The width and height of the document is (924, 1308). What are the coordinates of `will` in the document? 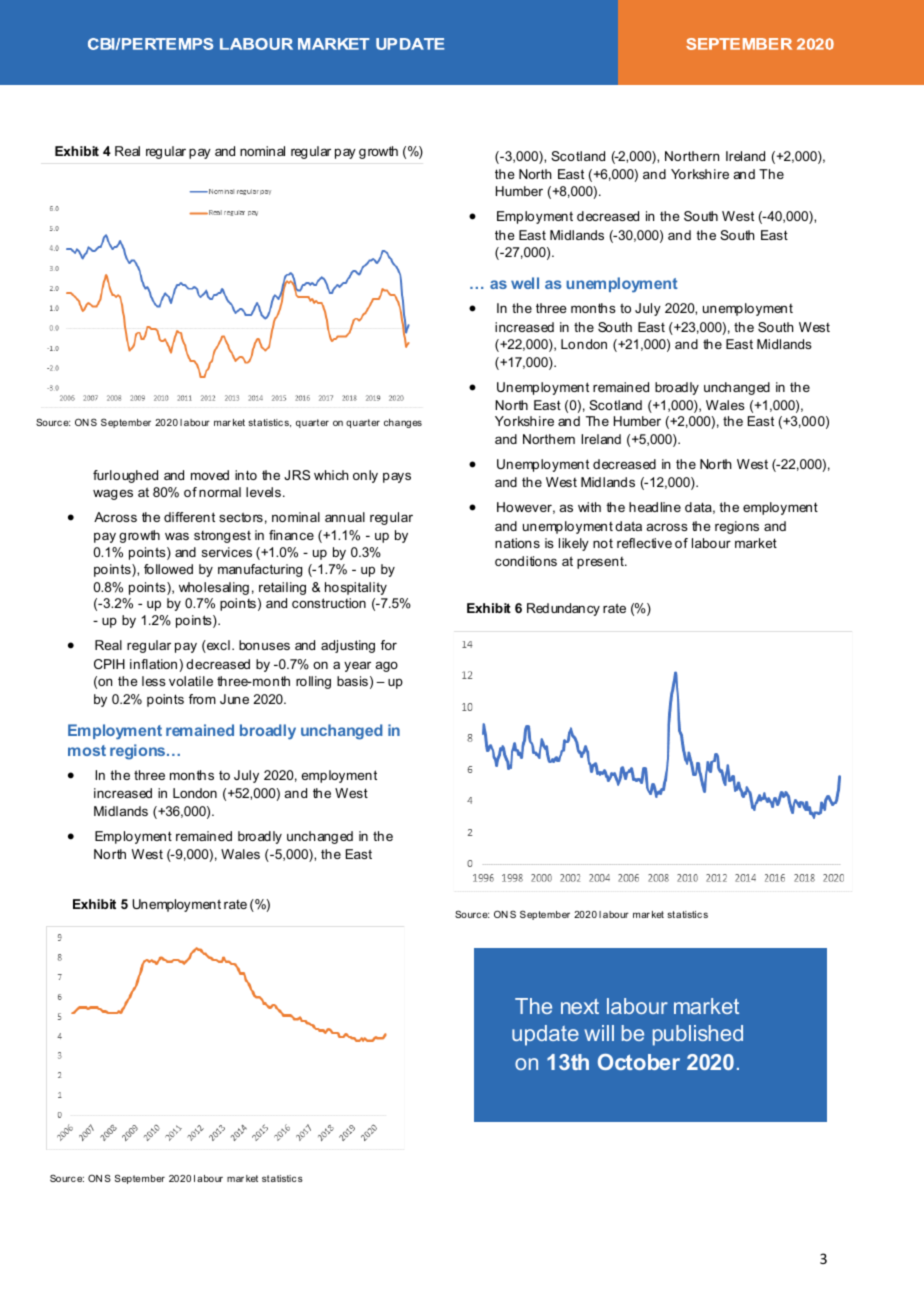 It's located at (599, 1033).
